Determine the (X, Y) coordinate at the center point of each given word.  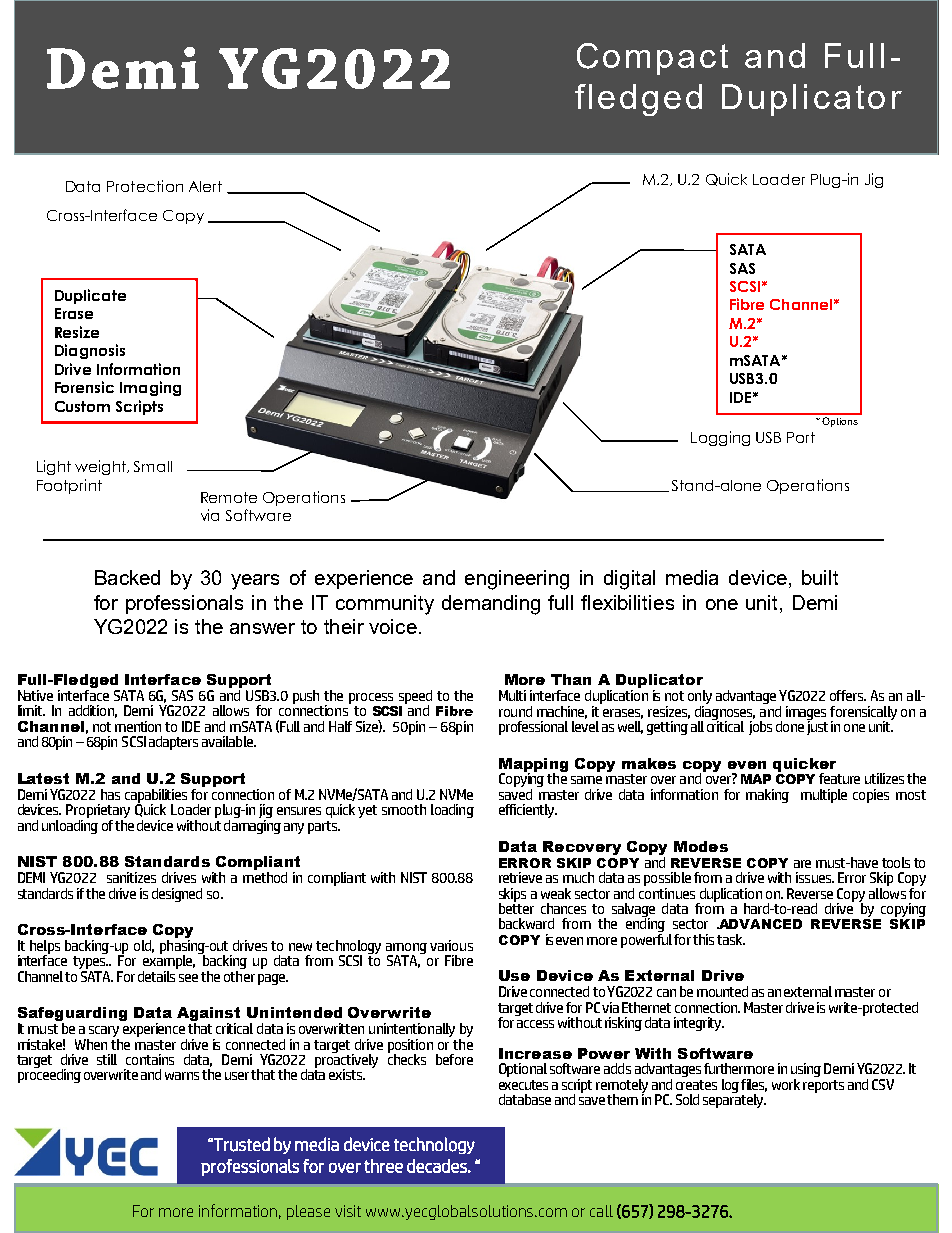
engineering (517, 580)
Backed (127, 577)
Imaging (150, 388)
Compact (652, 59)
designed (177, 895)
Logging (720, 438)
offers (848, 695)
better (516, 907)
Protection (145, 186)
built (820, 577)
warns (182, 1076)
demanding (491, 605)
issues (815, 877)
